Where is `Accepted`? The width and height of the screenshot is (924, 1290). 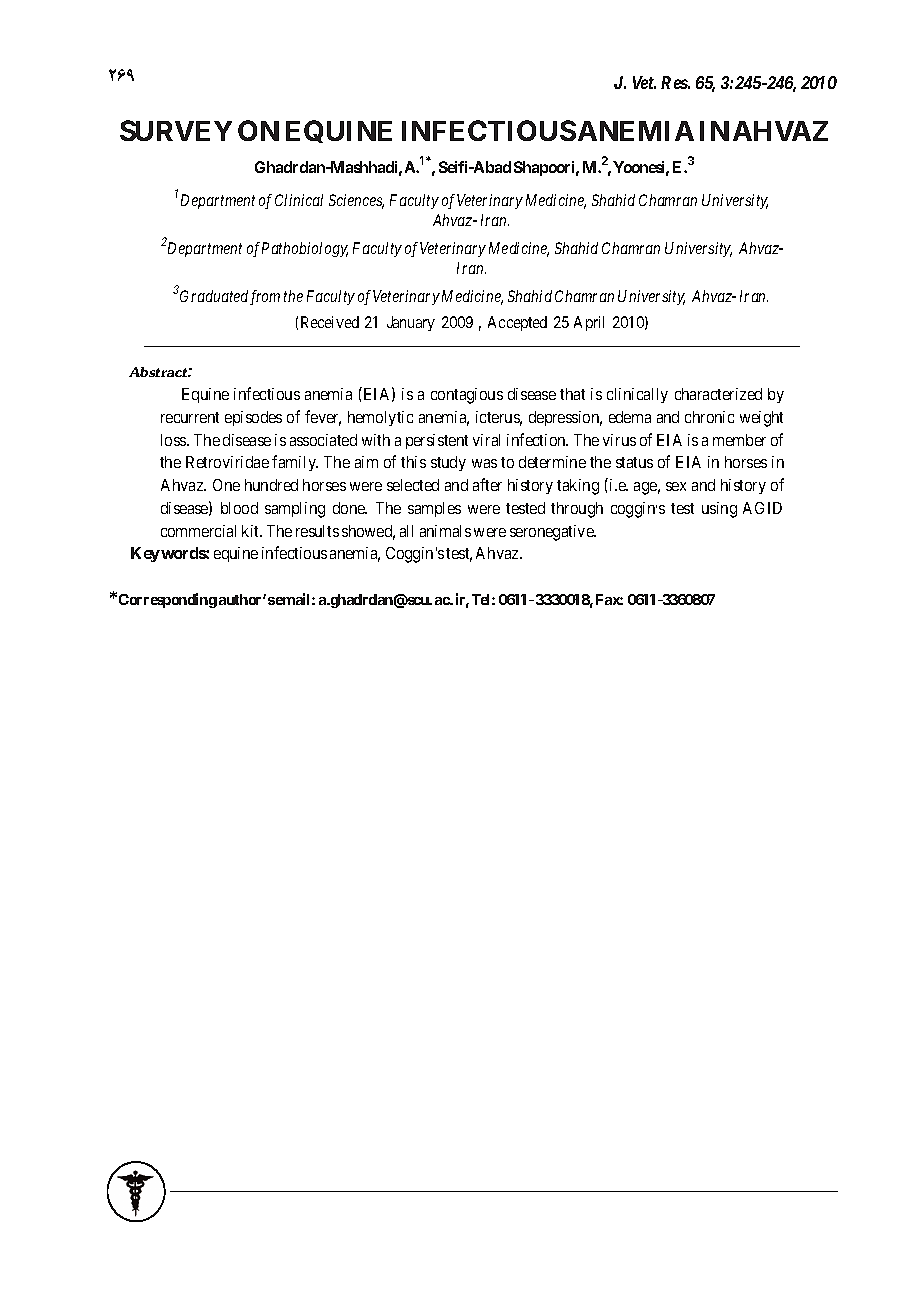 Accepted is located at coordinates (517, 323).
